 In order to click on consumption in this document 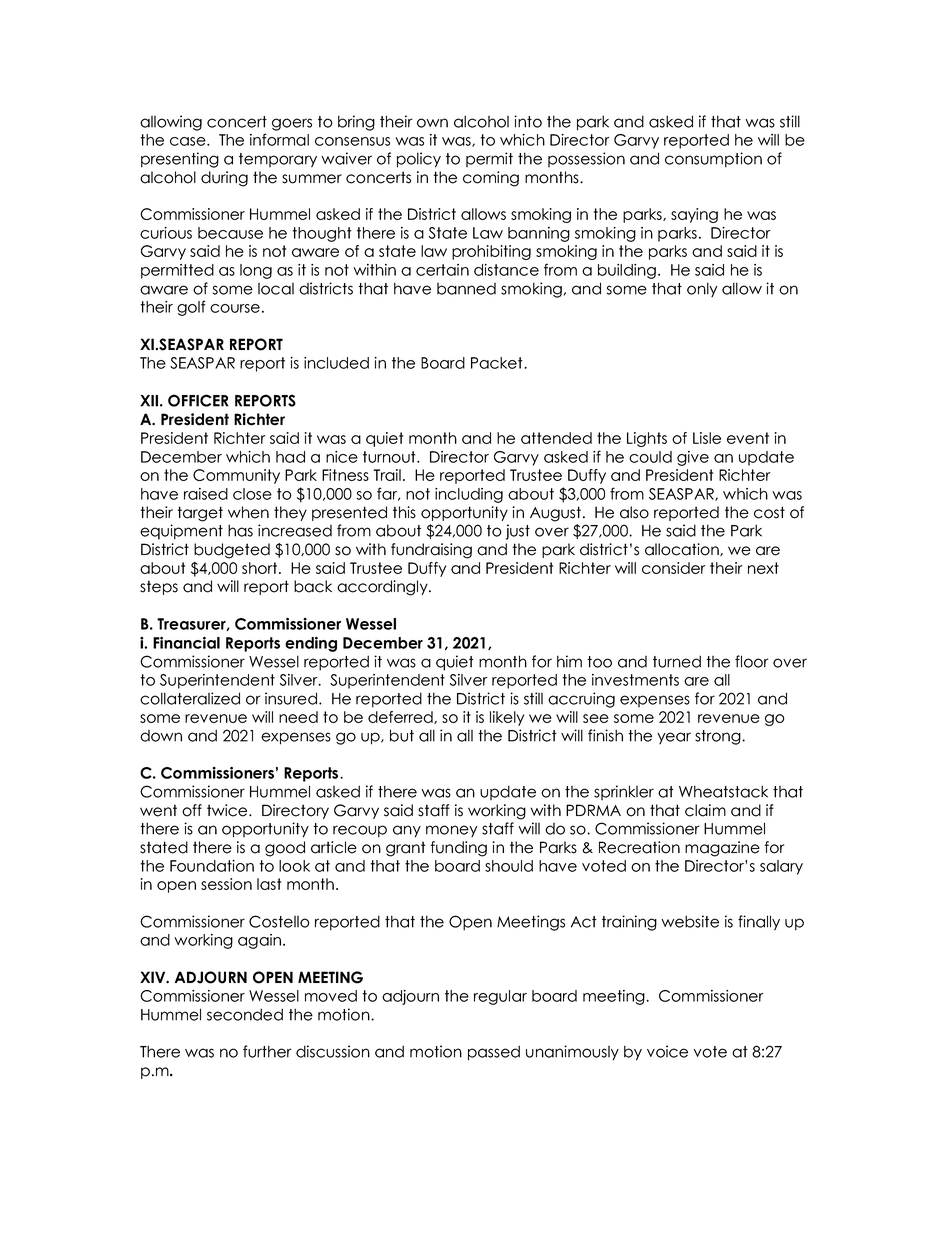, I will do `click(713, 160)`.
